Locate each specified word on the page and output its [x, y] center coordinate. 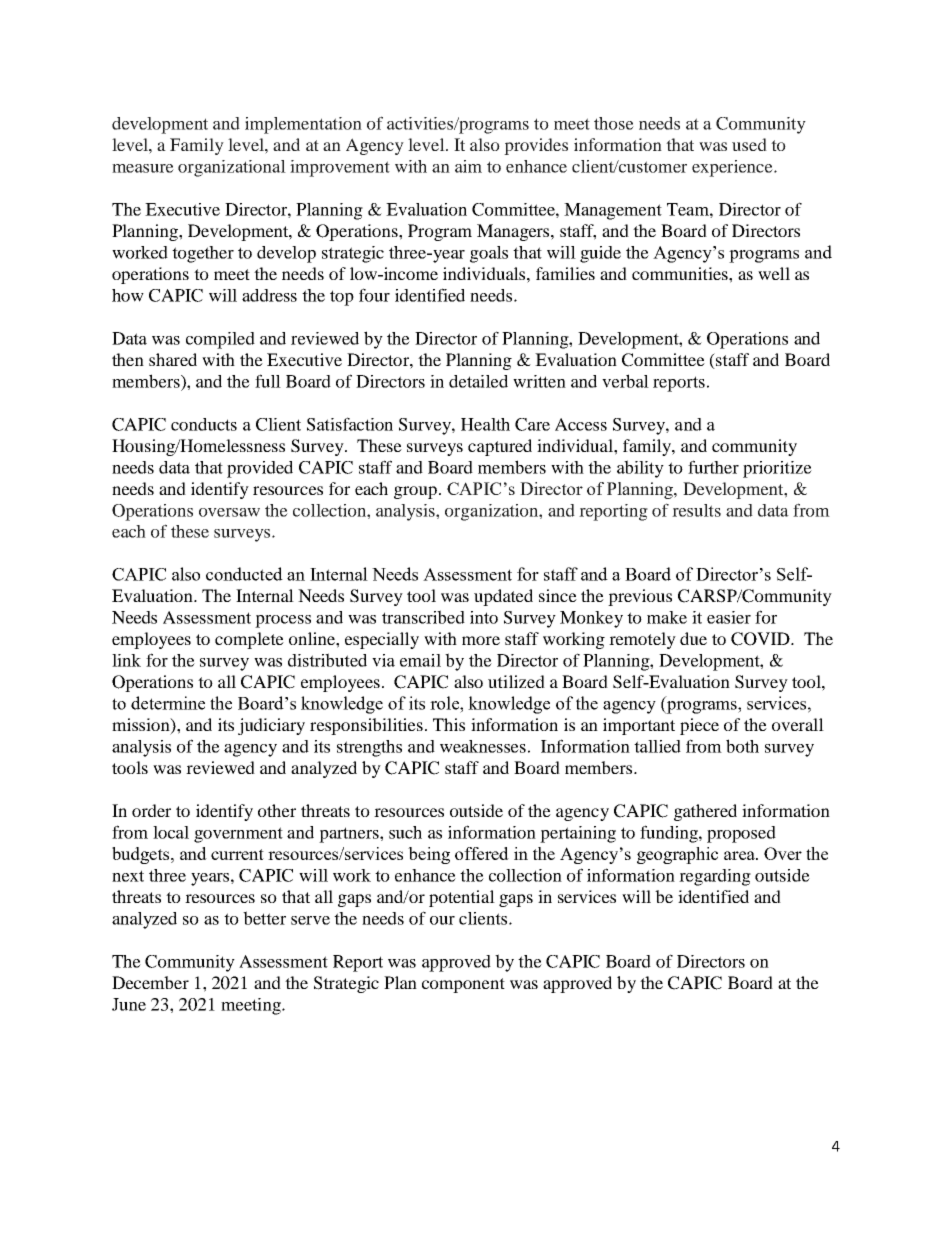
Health [485, 424]
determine [168, 703]
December [150, 982]
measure [143, 168]
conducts [204, 424]
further [713, 467]
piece [699, 726]
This [449, 724]
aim [468, 166]
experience [733, 168]
